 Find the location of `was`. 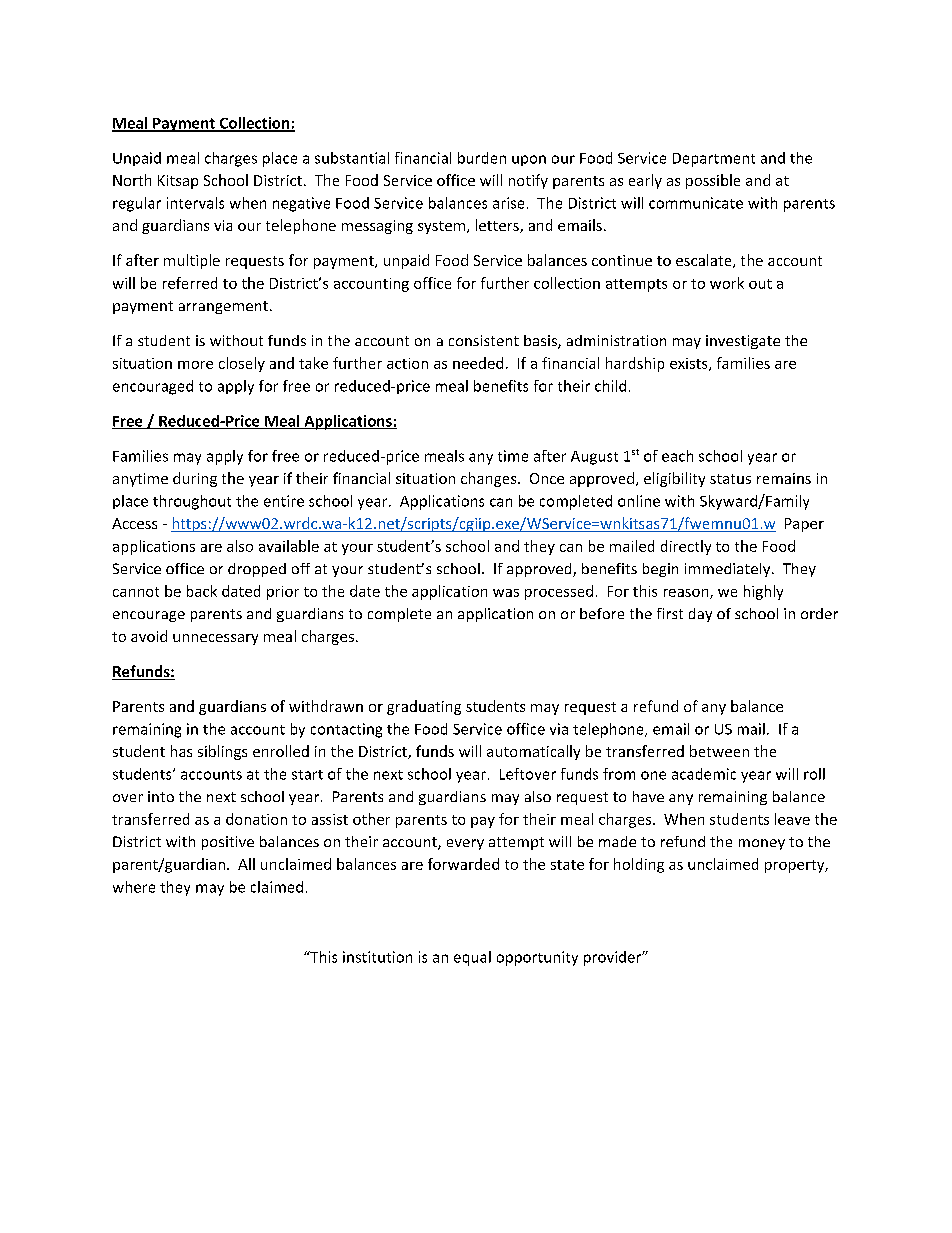

was is located at coordinates (506, 593).
